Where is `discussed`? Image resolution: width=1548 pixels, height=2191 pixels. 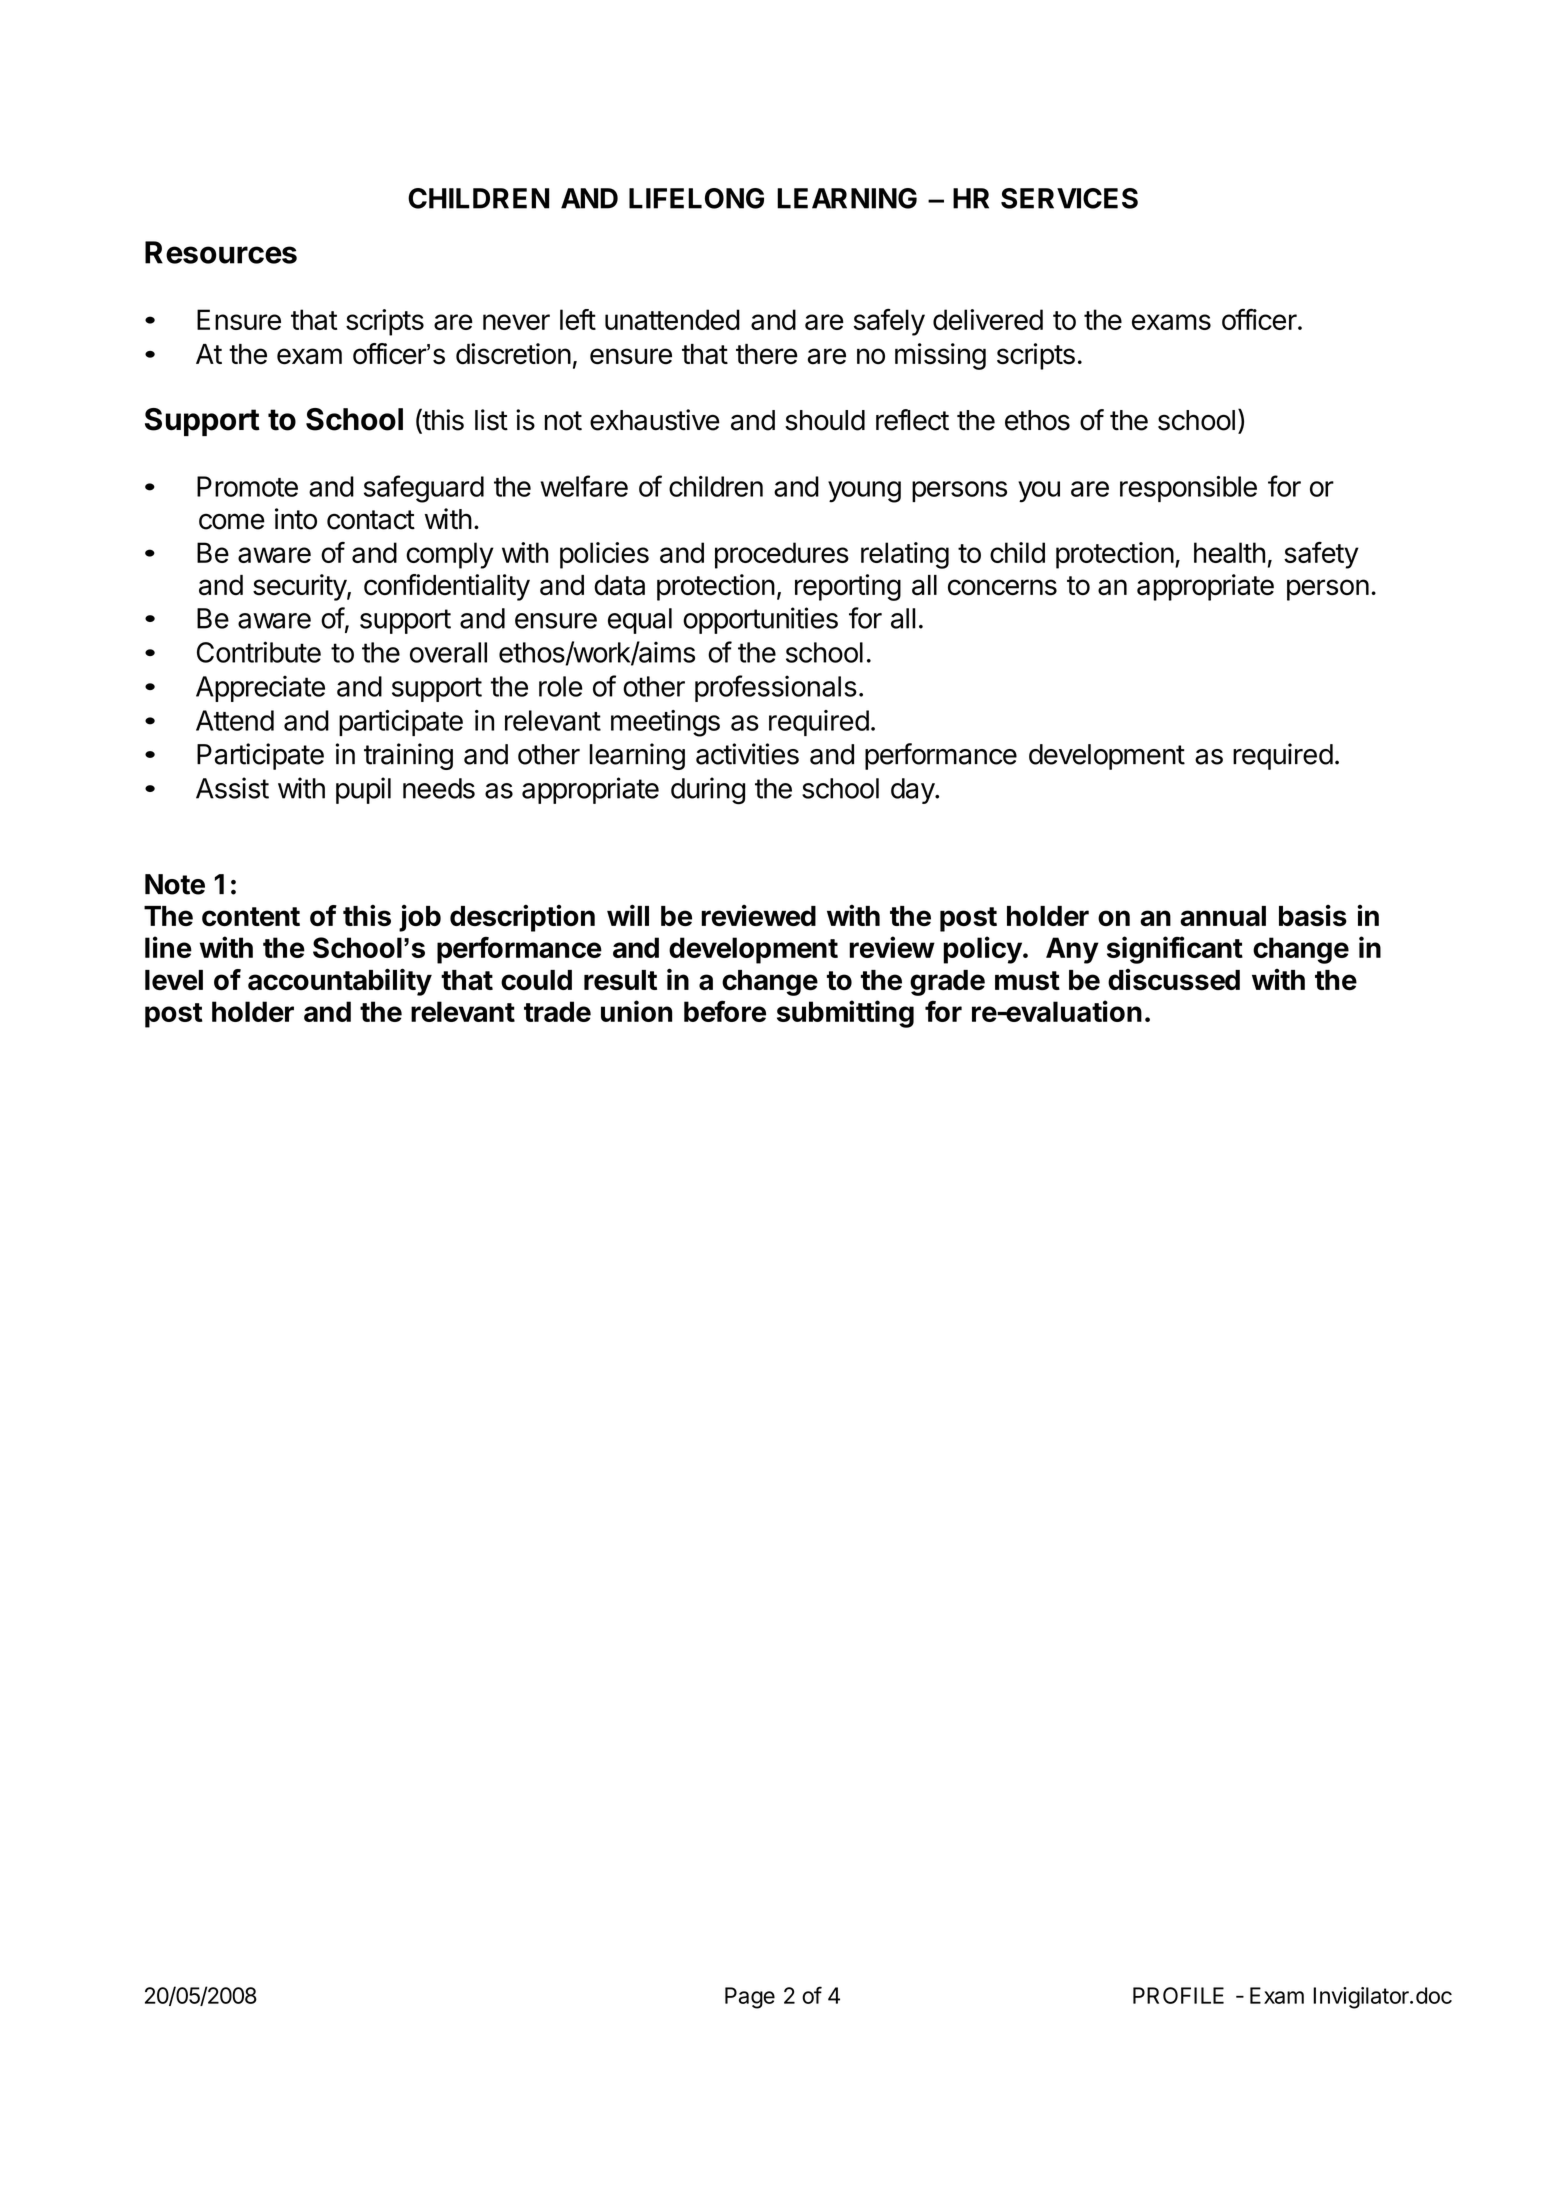 discussed is located at coordinates (1174, 980).
